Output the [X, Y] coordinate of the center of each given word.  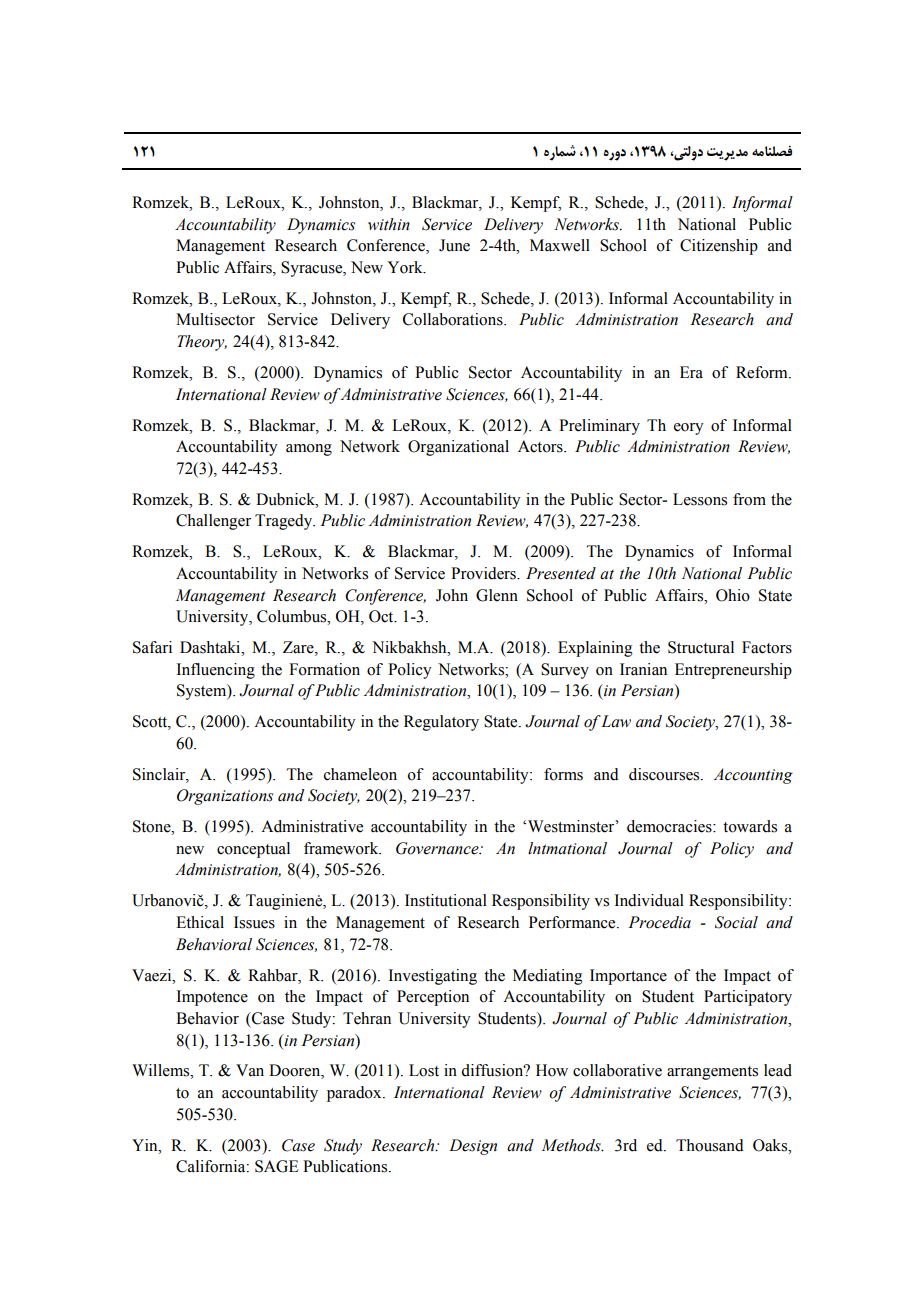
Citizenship [719, 247]
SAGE [277, 1166]
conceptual [253, 850]
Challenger [213, 522]
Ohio [733, 595]
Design [473, 1147]
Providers [484, 573]
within [389, 224]
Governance [438, 848]
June [454, 245]
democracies [670, 826]
